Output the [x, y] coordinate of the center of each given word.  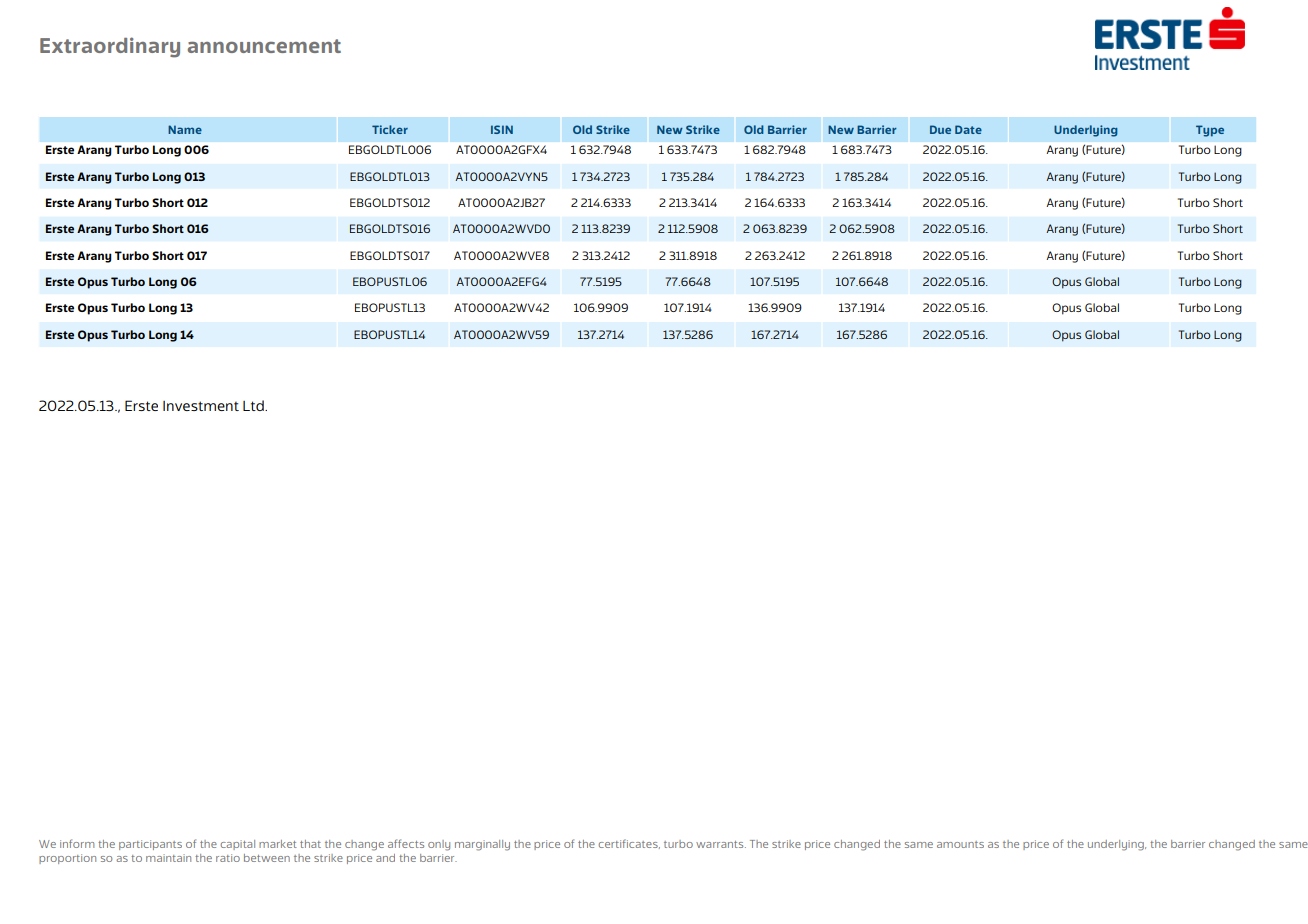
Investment [201, 406]
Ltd [254, 405]
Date [968, 129]
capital [238, 845]
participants [150, 845]
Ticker [390, 129]
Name [185, 129]
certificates [629, 844]
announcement [264, 46]
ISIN [502, 129]
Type [1210, 131]
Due [940, 129]
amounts [960, 844]
